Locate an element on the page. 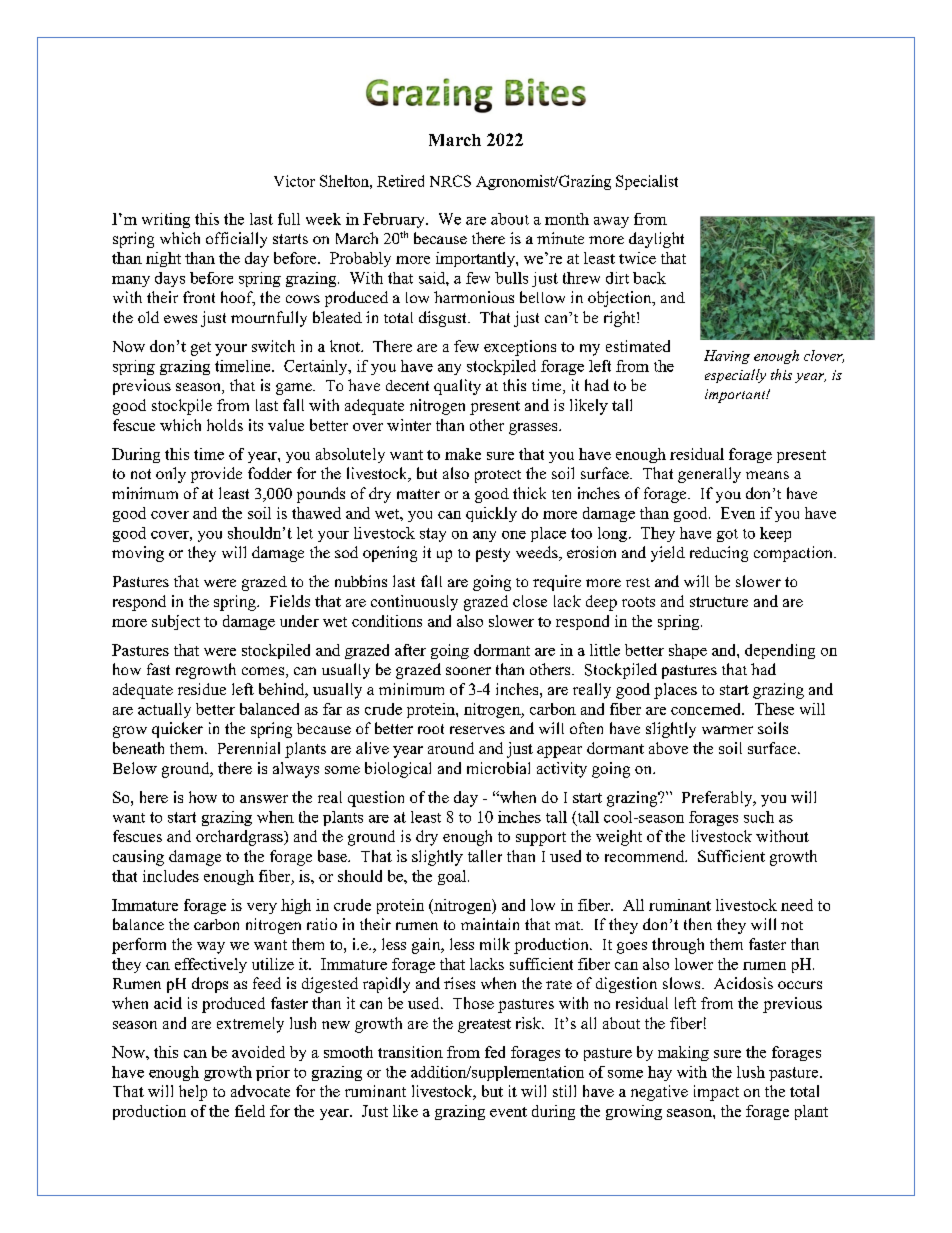  Preferably is located at coordinates (718, 799).
